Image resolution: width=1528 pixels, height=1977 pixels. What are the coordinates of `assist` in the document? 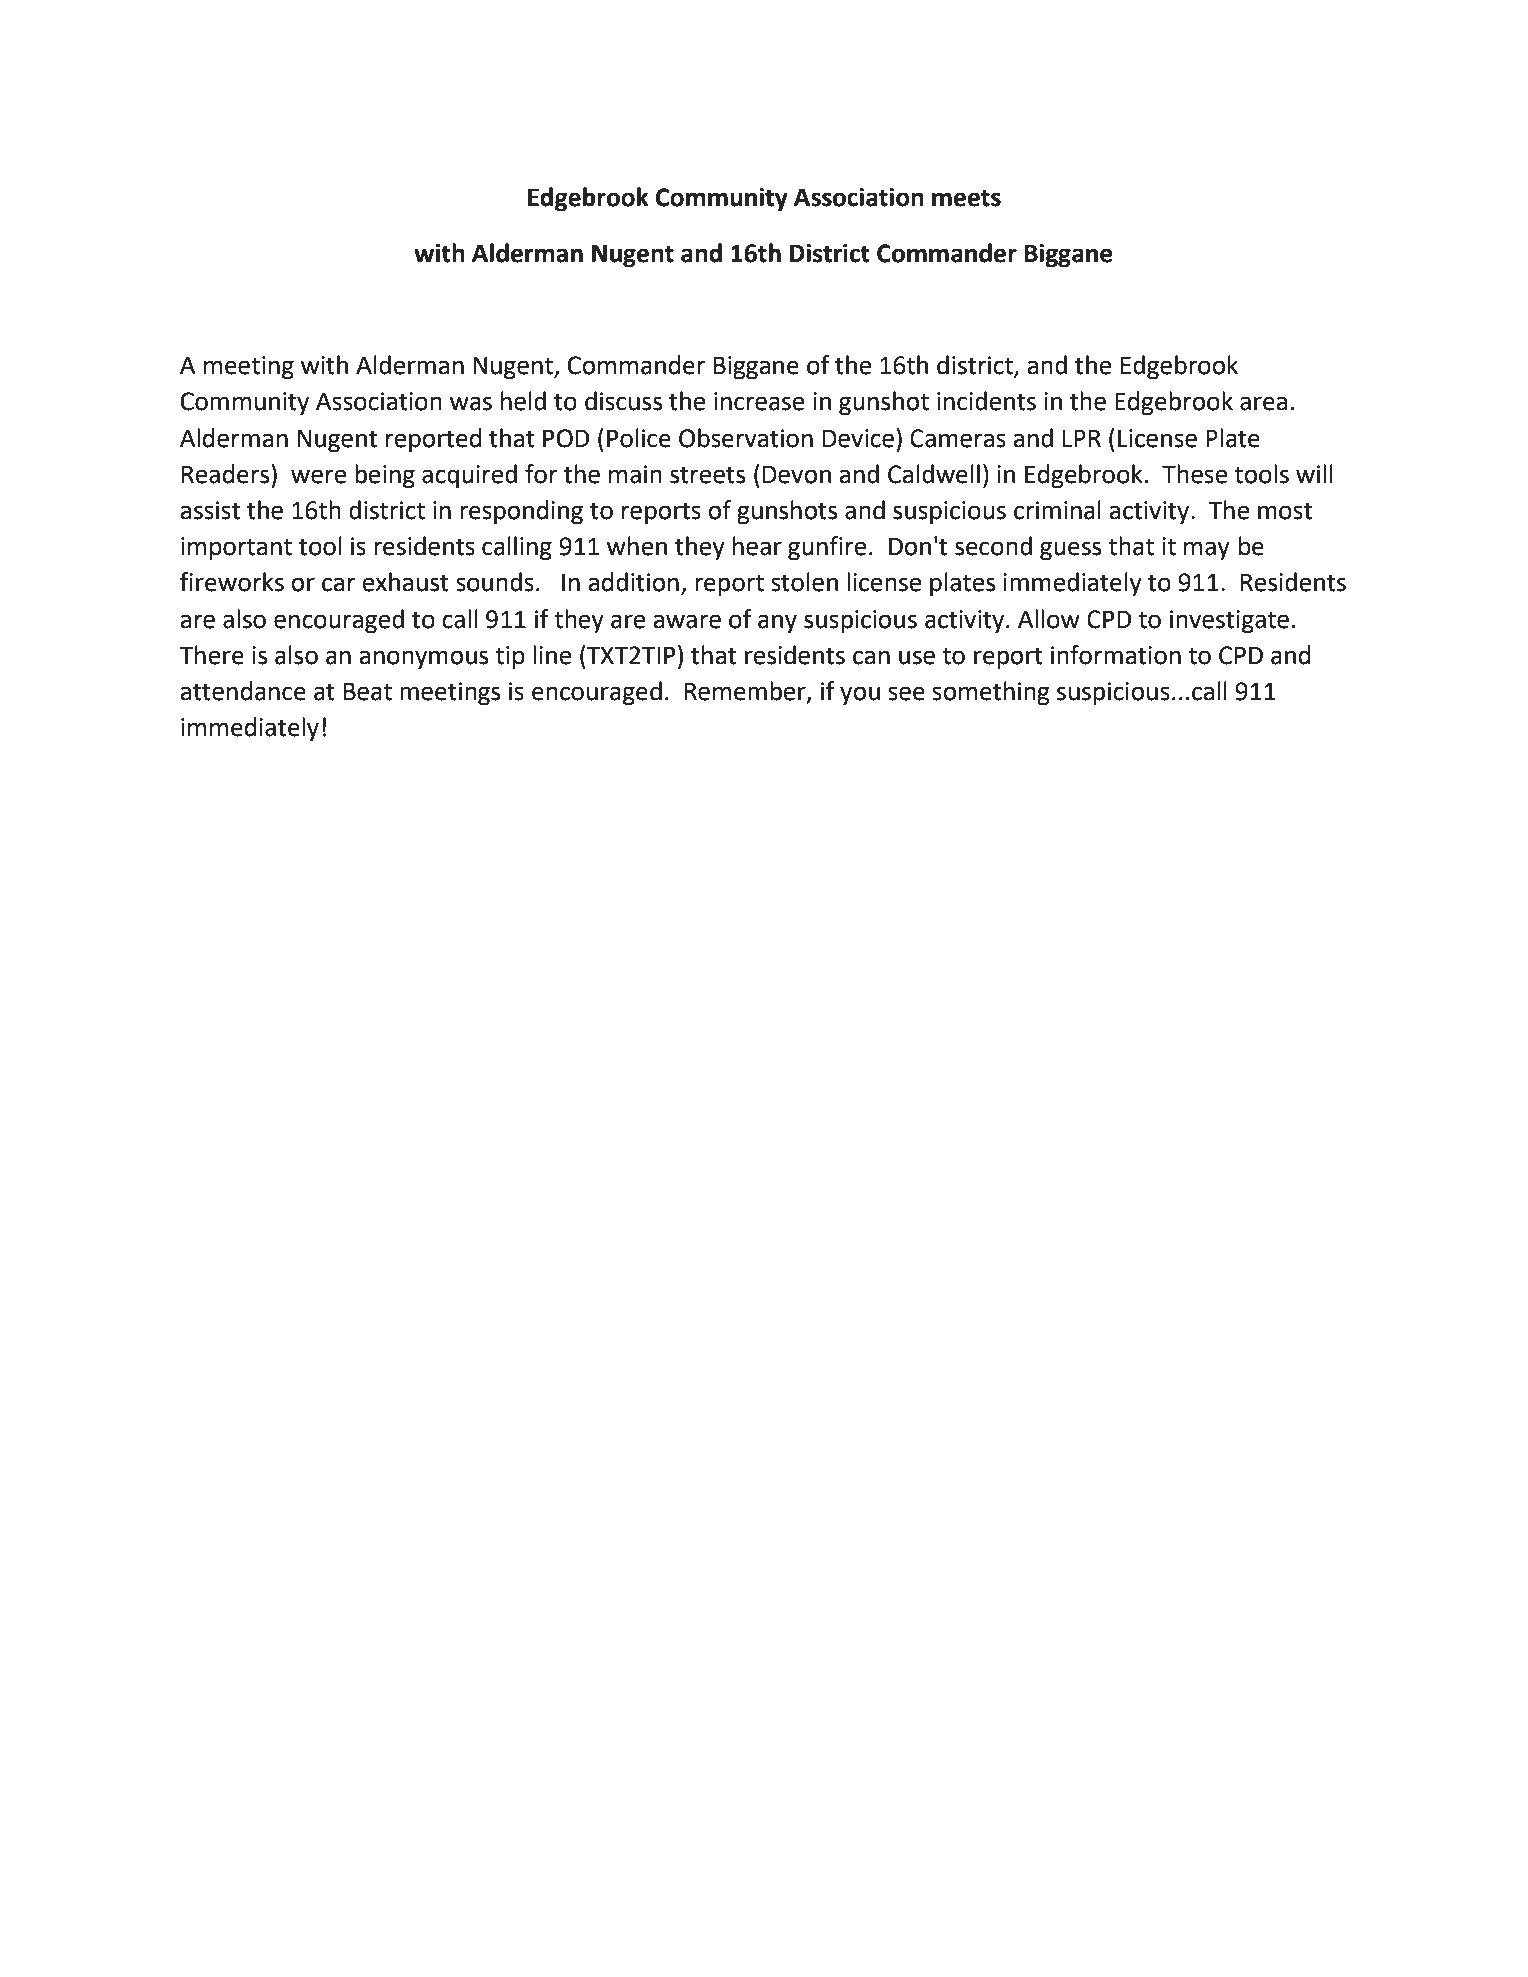 It's located at (210, 510).
